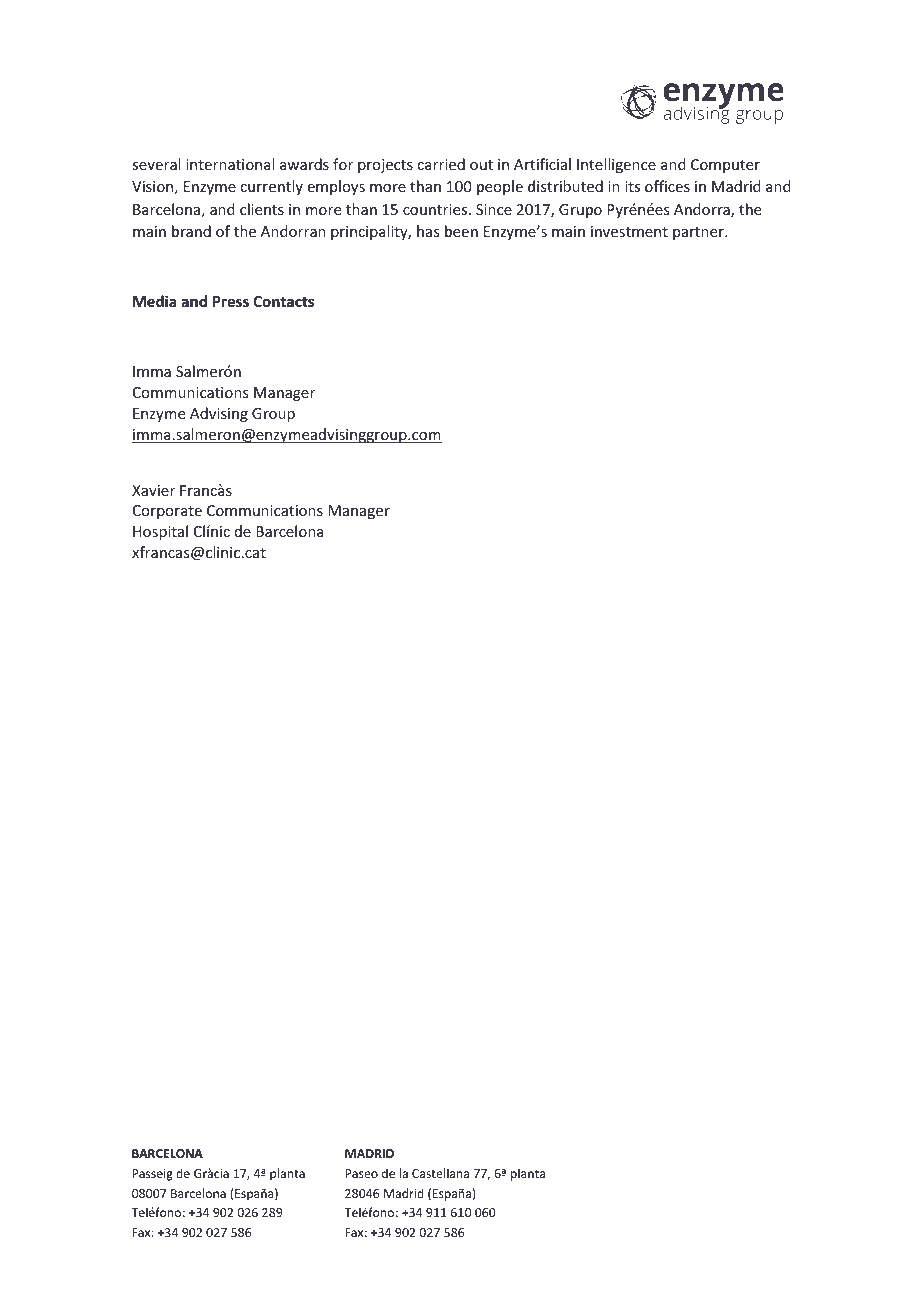 The image size is (924, 1308). What do you see at coordinates (153, 490) in the screenshot?
I see `Xavier` at bounding box center [153, 490].
